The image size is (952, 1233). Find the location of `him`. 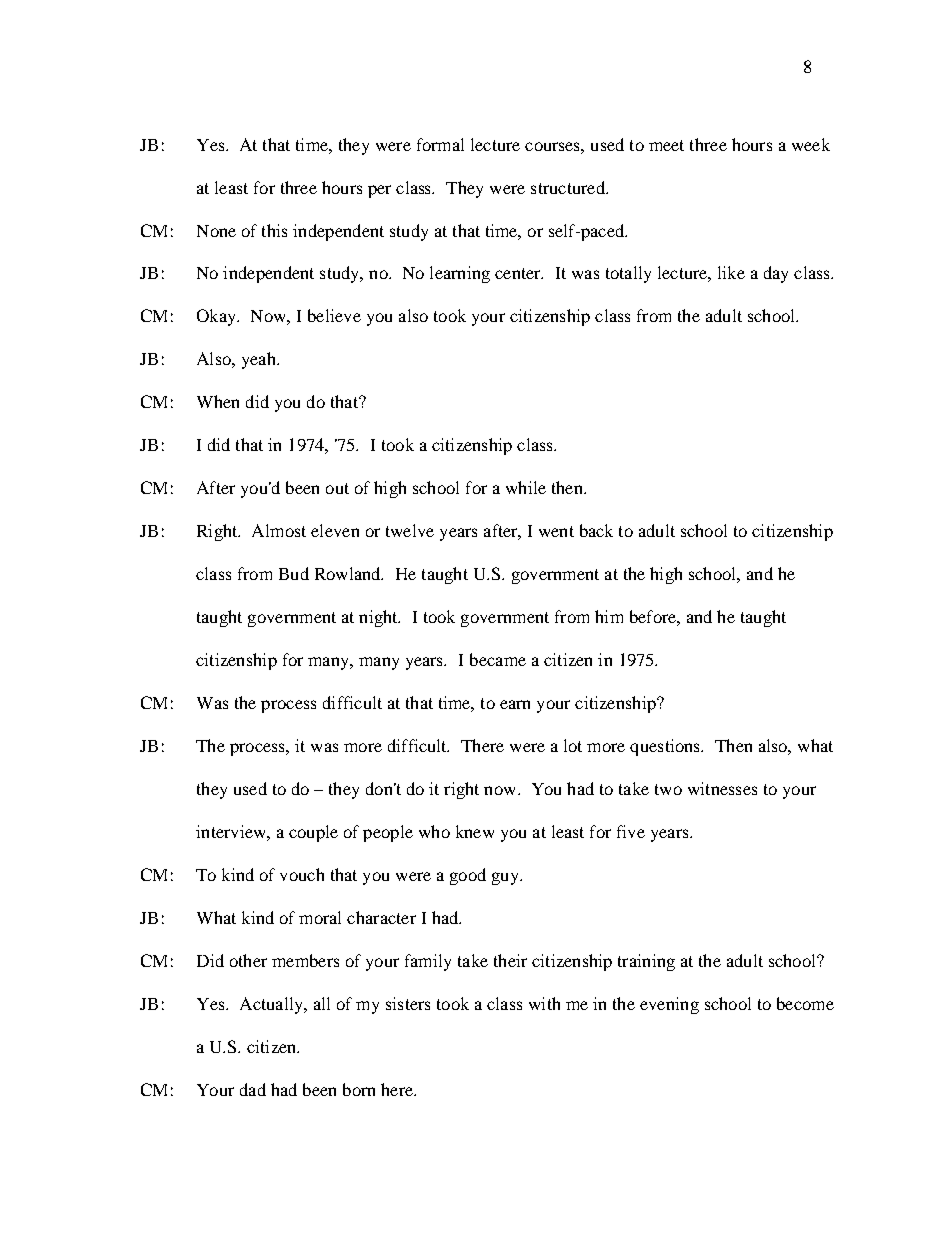

him is located at coordinates (609, 616).
